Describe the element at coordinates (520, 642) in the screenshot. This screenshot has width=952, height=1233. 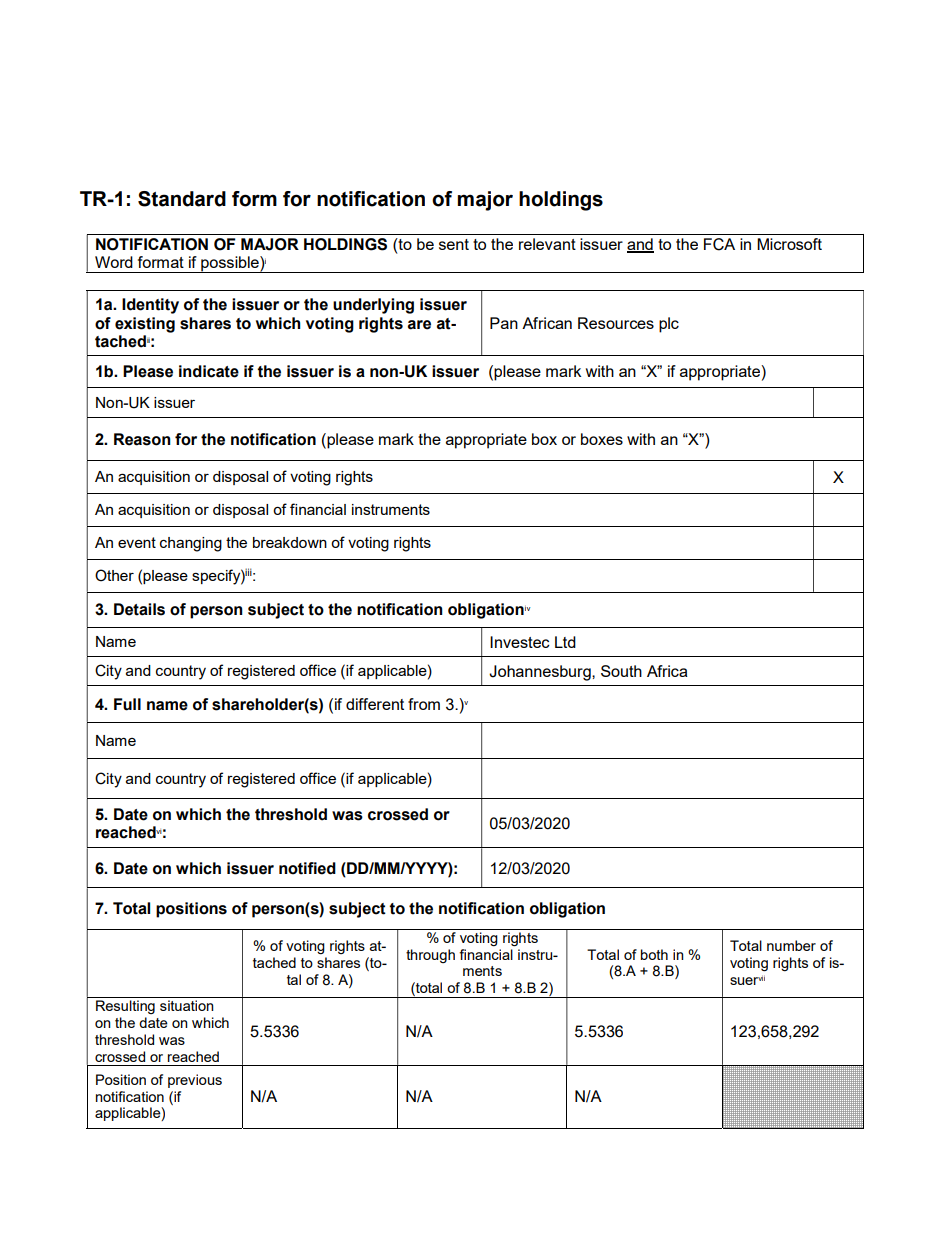
I see `Investec` at that location.
